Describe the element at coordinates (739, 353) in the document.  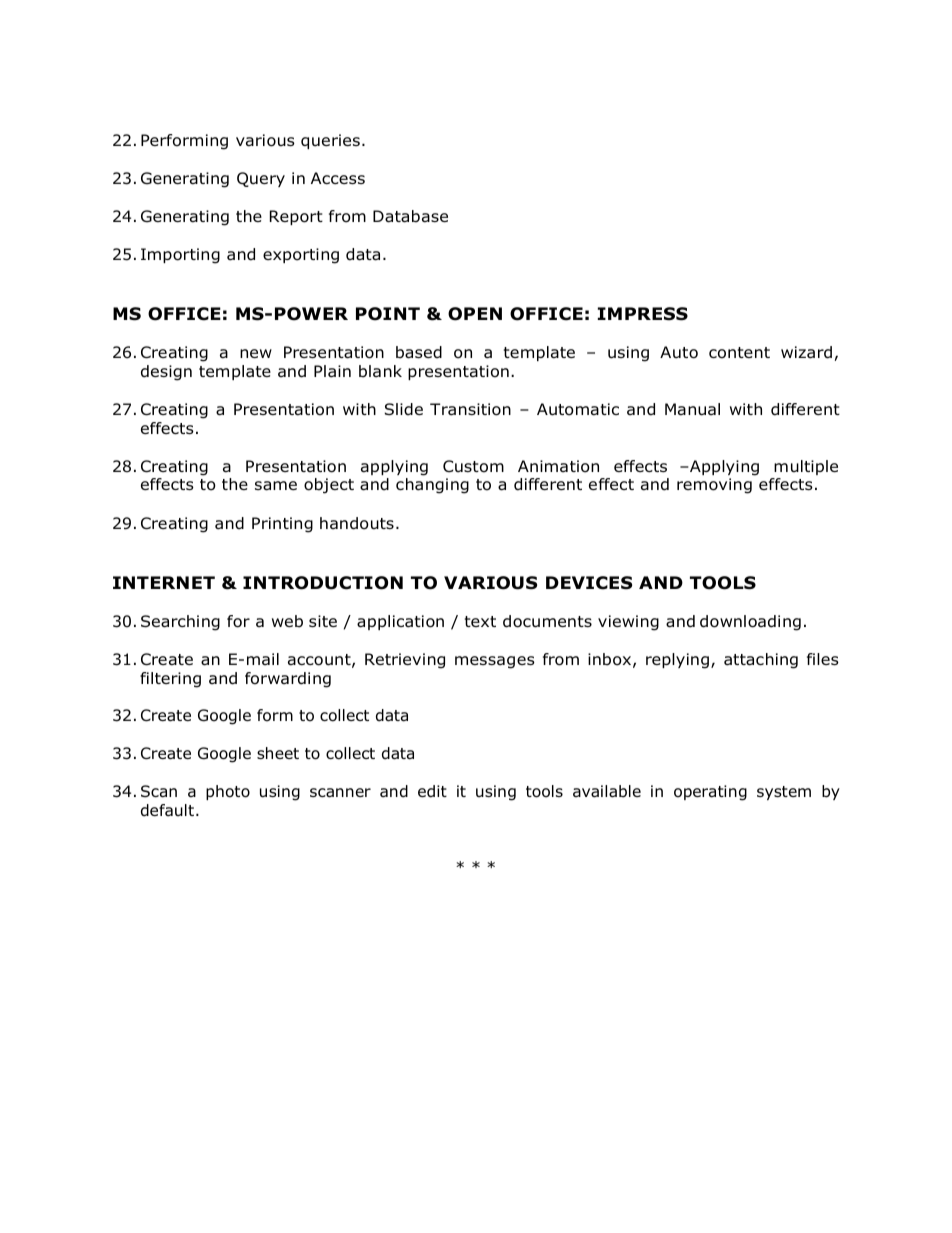
I see `content` at that location.
